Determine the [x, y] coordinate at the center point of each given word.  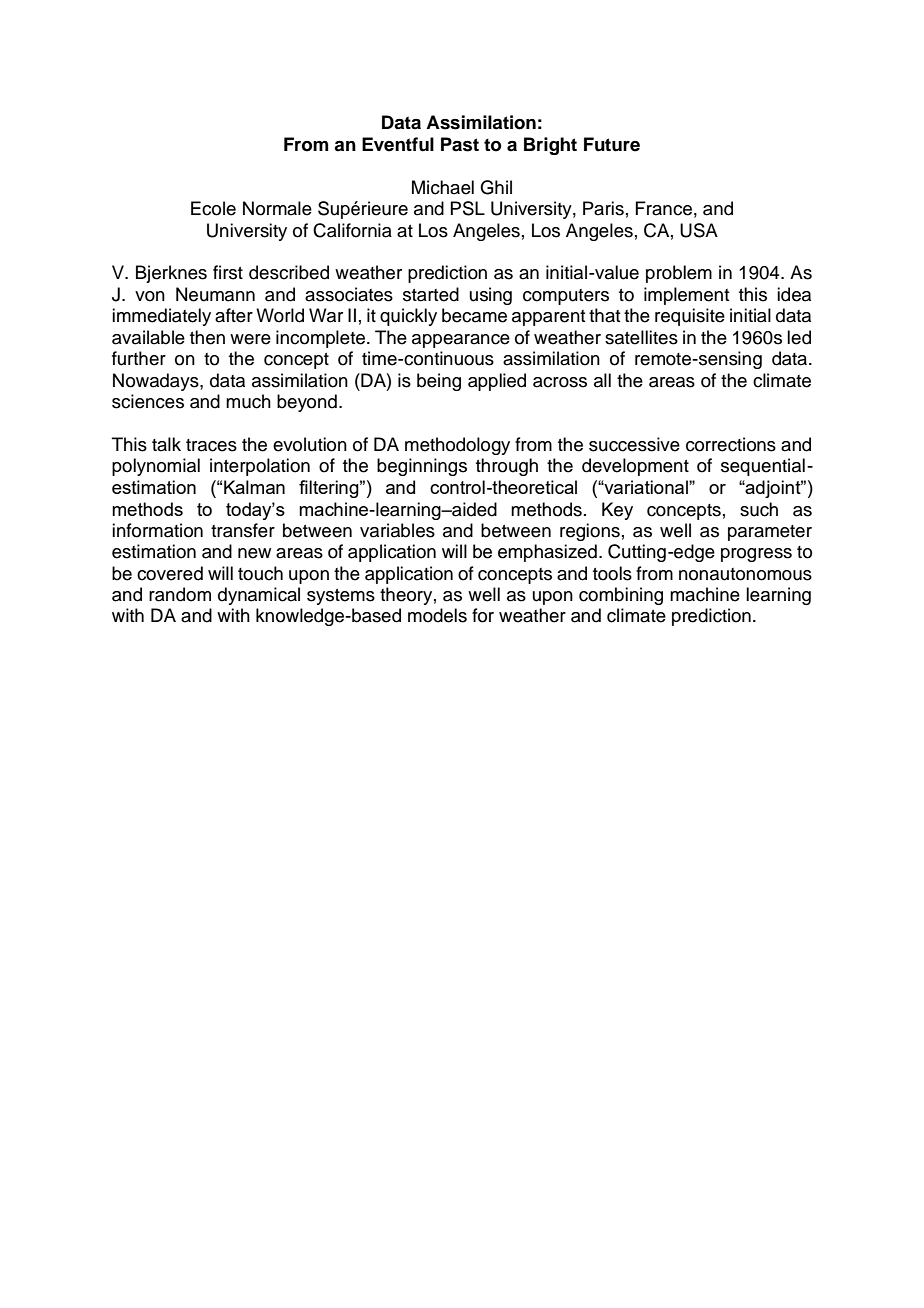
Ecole [213, 208]
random [180, 594]
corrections [731, 444]
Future [612, 144]
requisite [690, 317]
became [474, 315]
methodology [457, 446]
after [234, 315]
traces [211, 445]
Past [460, 144]
